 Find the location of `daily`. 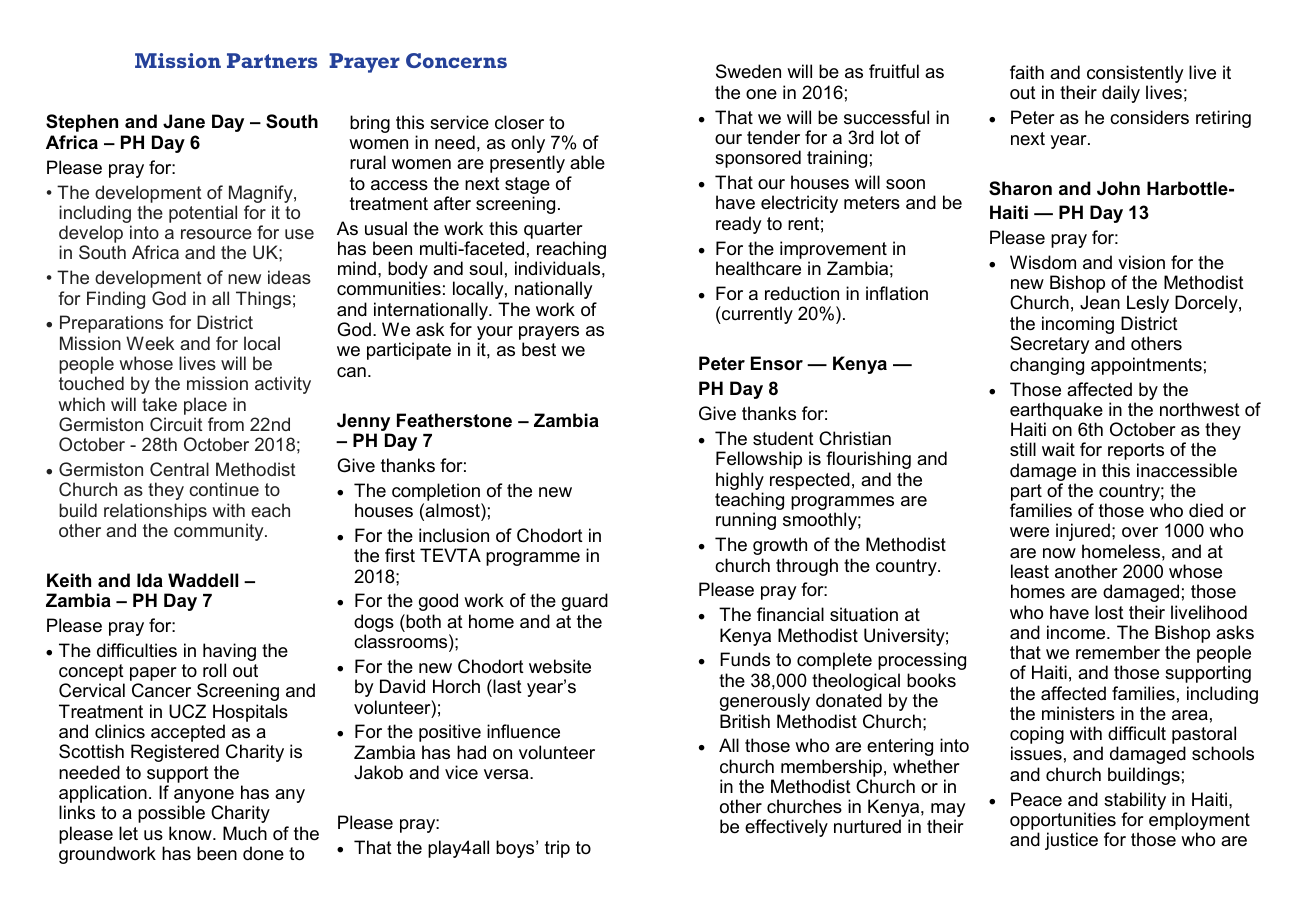

daily is located at coordinates (1121, 94).
